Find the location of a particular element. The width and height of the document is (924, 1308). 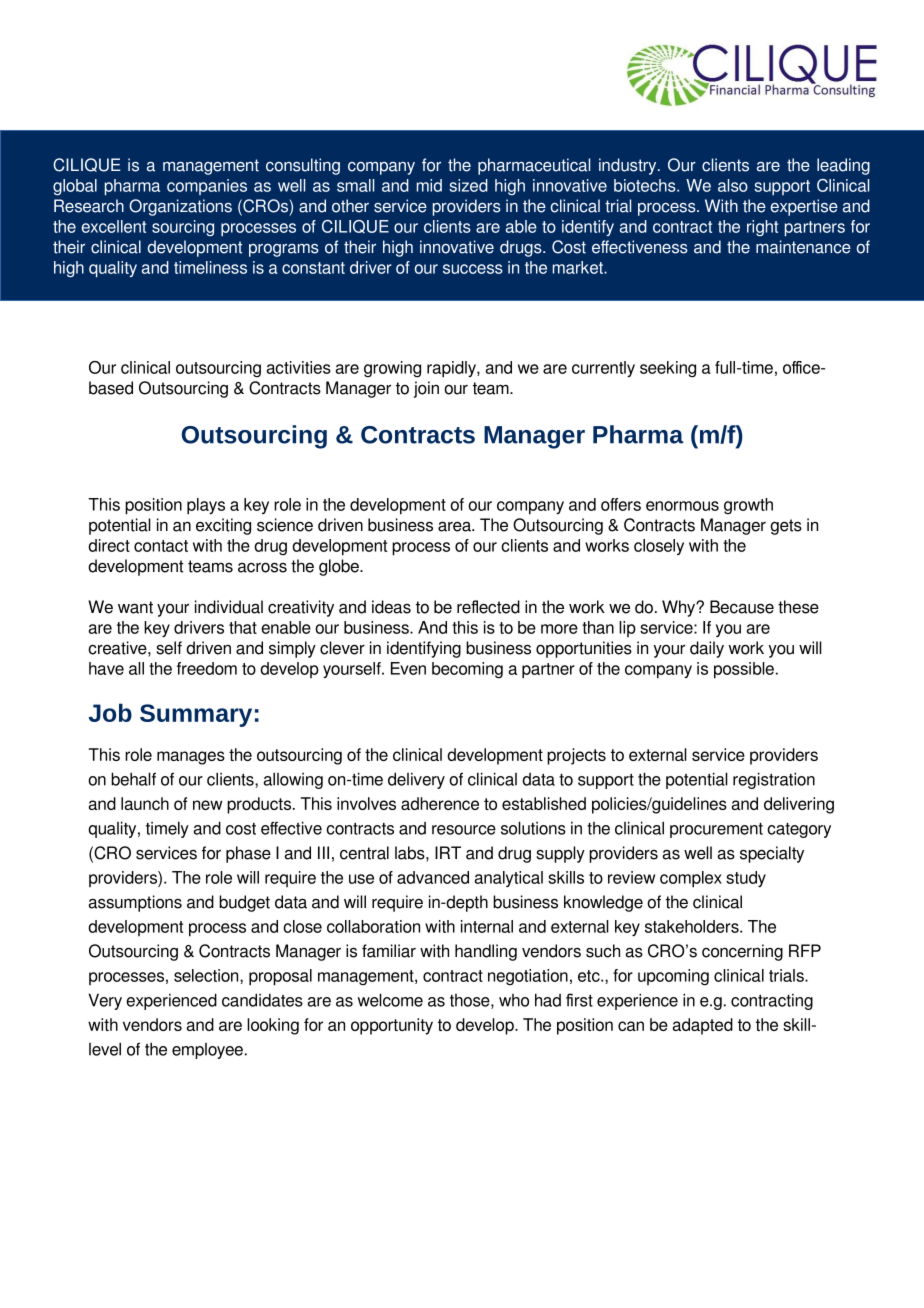

Organizations is located at coordinates (180, 207).
